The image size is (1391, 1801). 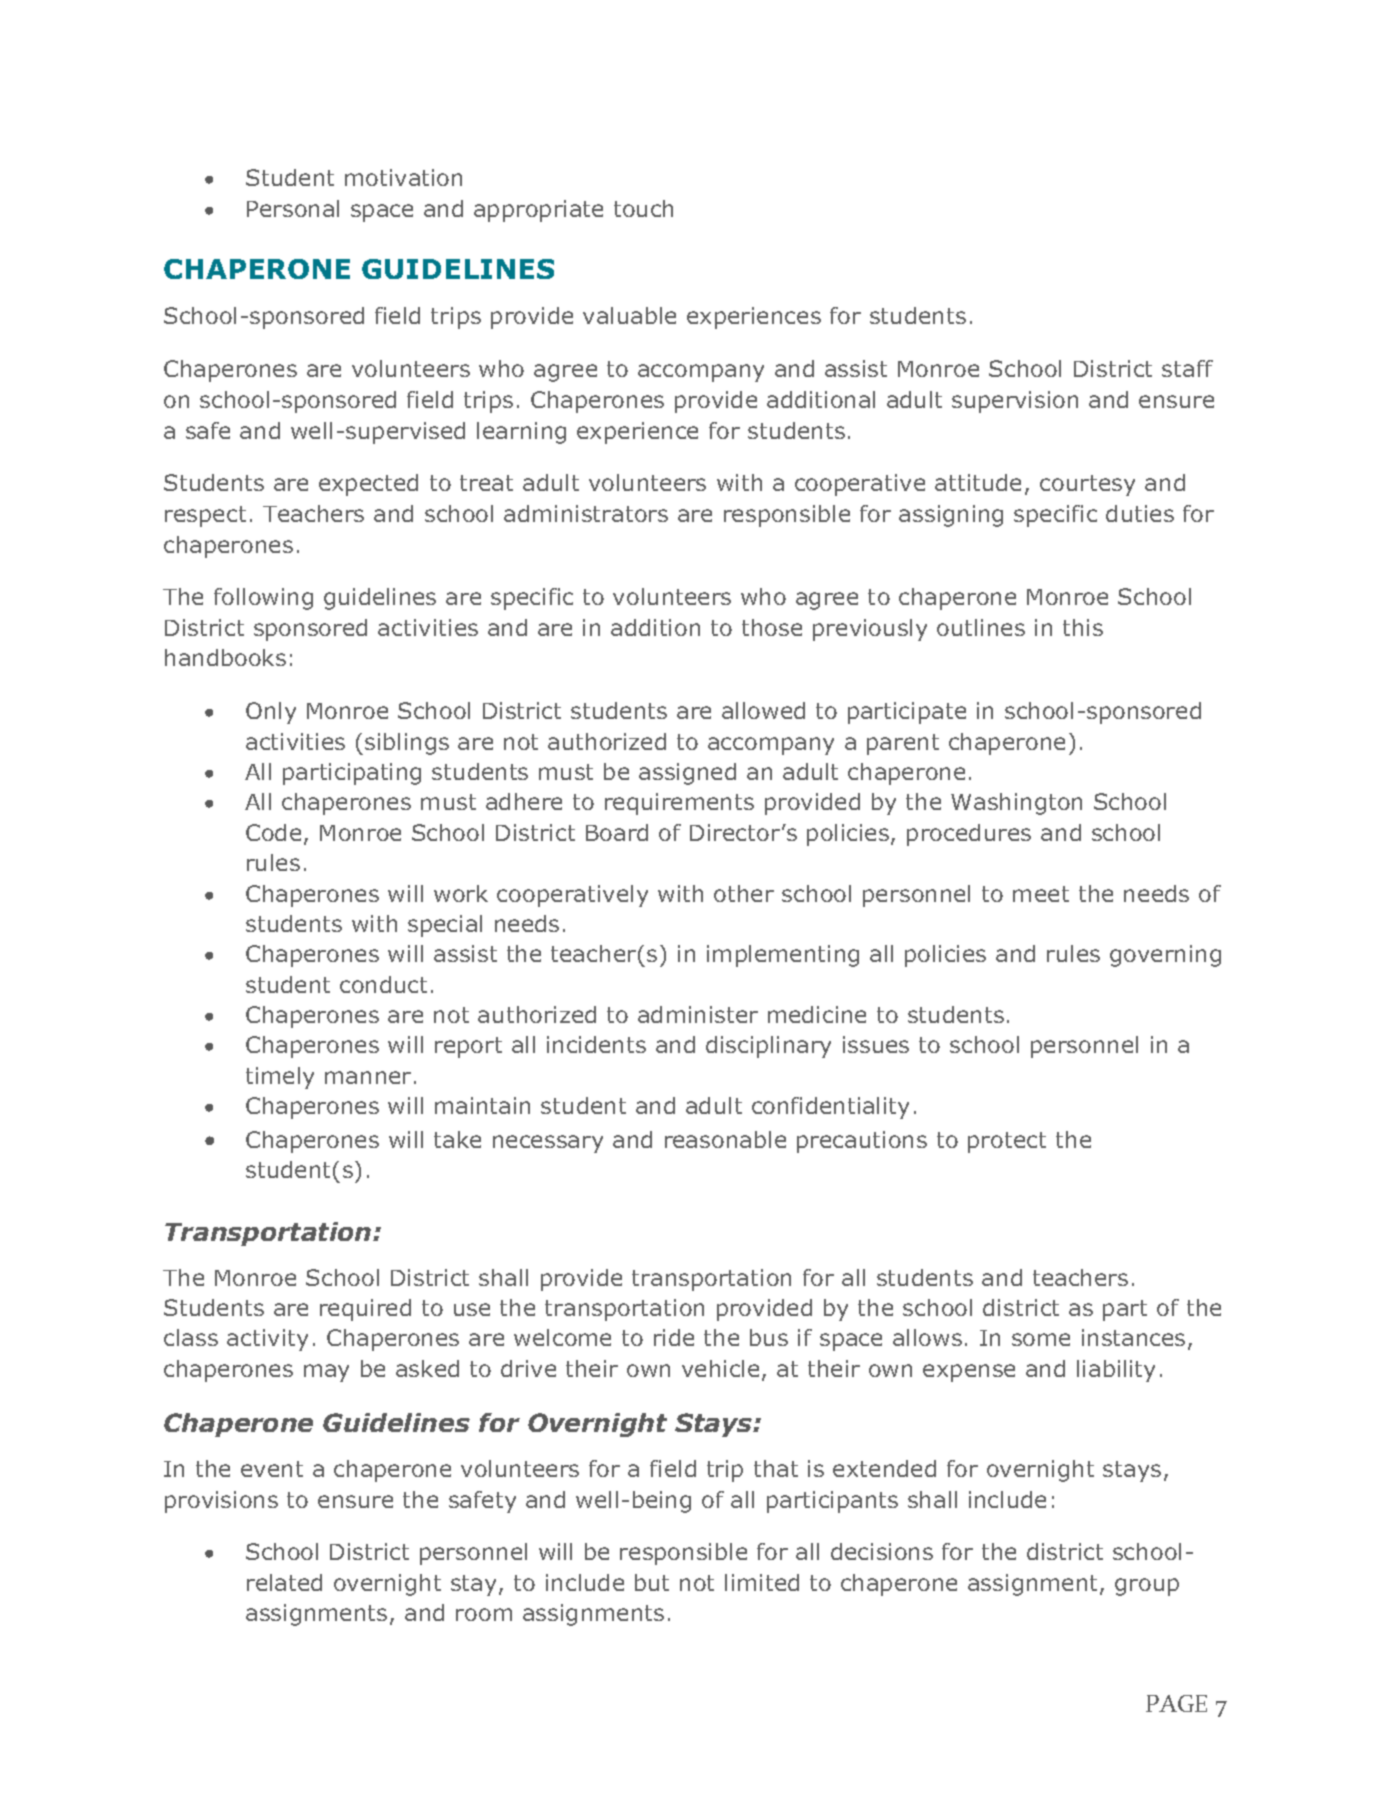 What do you see at coordinates (1187, 368) in the page?
I see `staff` at bounding box center [1187, 368].
